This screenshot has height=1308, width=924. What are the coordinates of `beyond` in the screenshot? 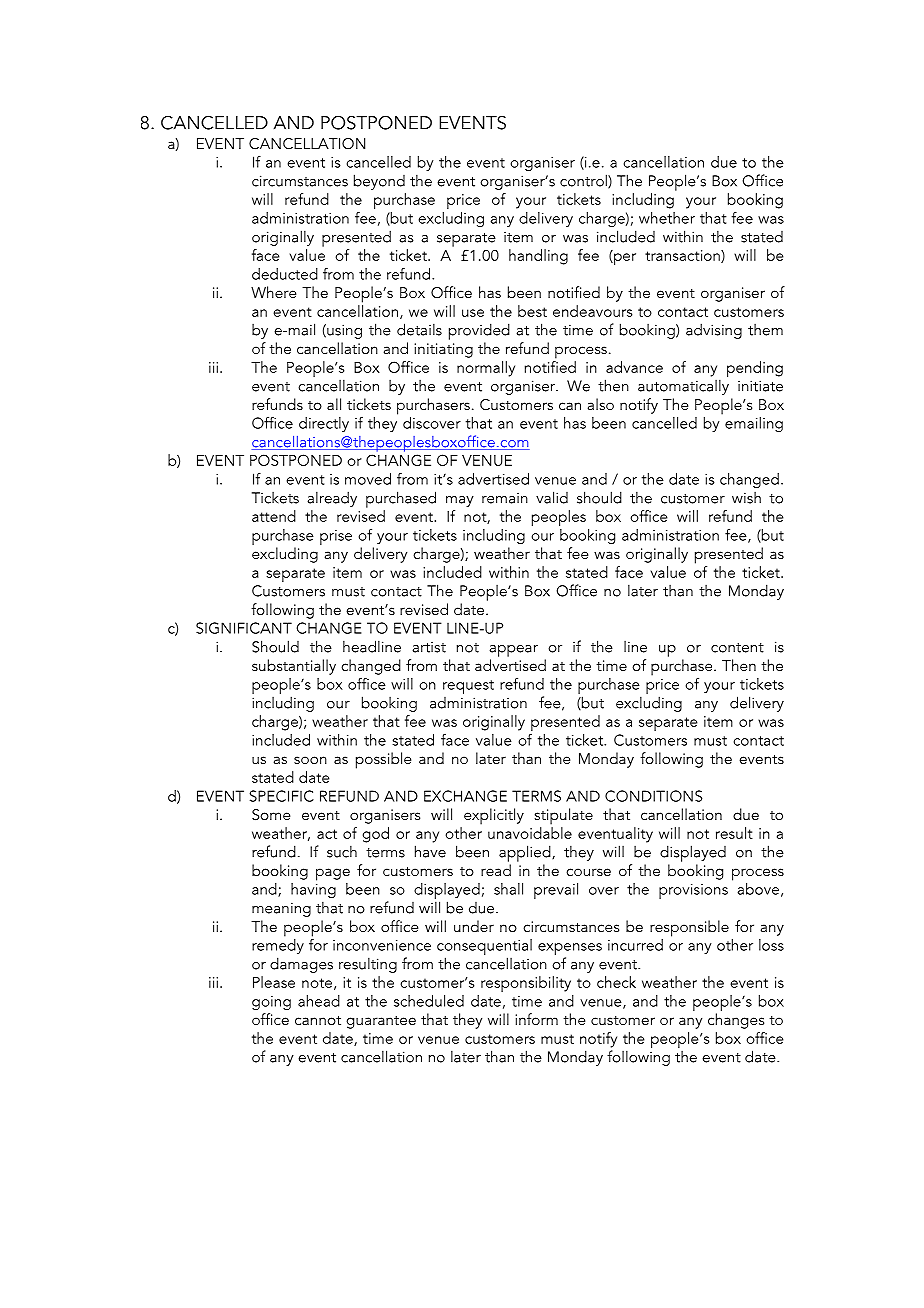 It's located at (379, 182).
